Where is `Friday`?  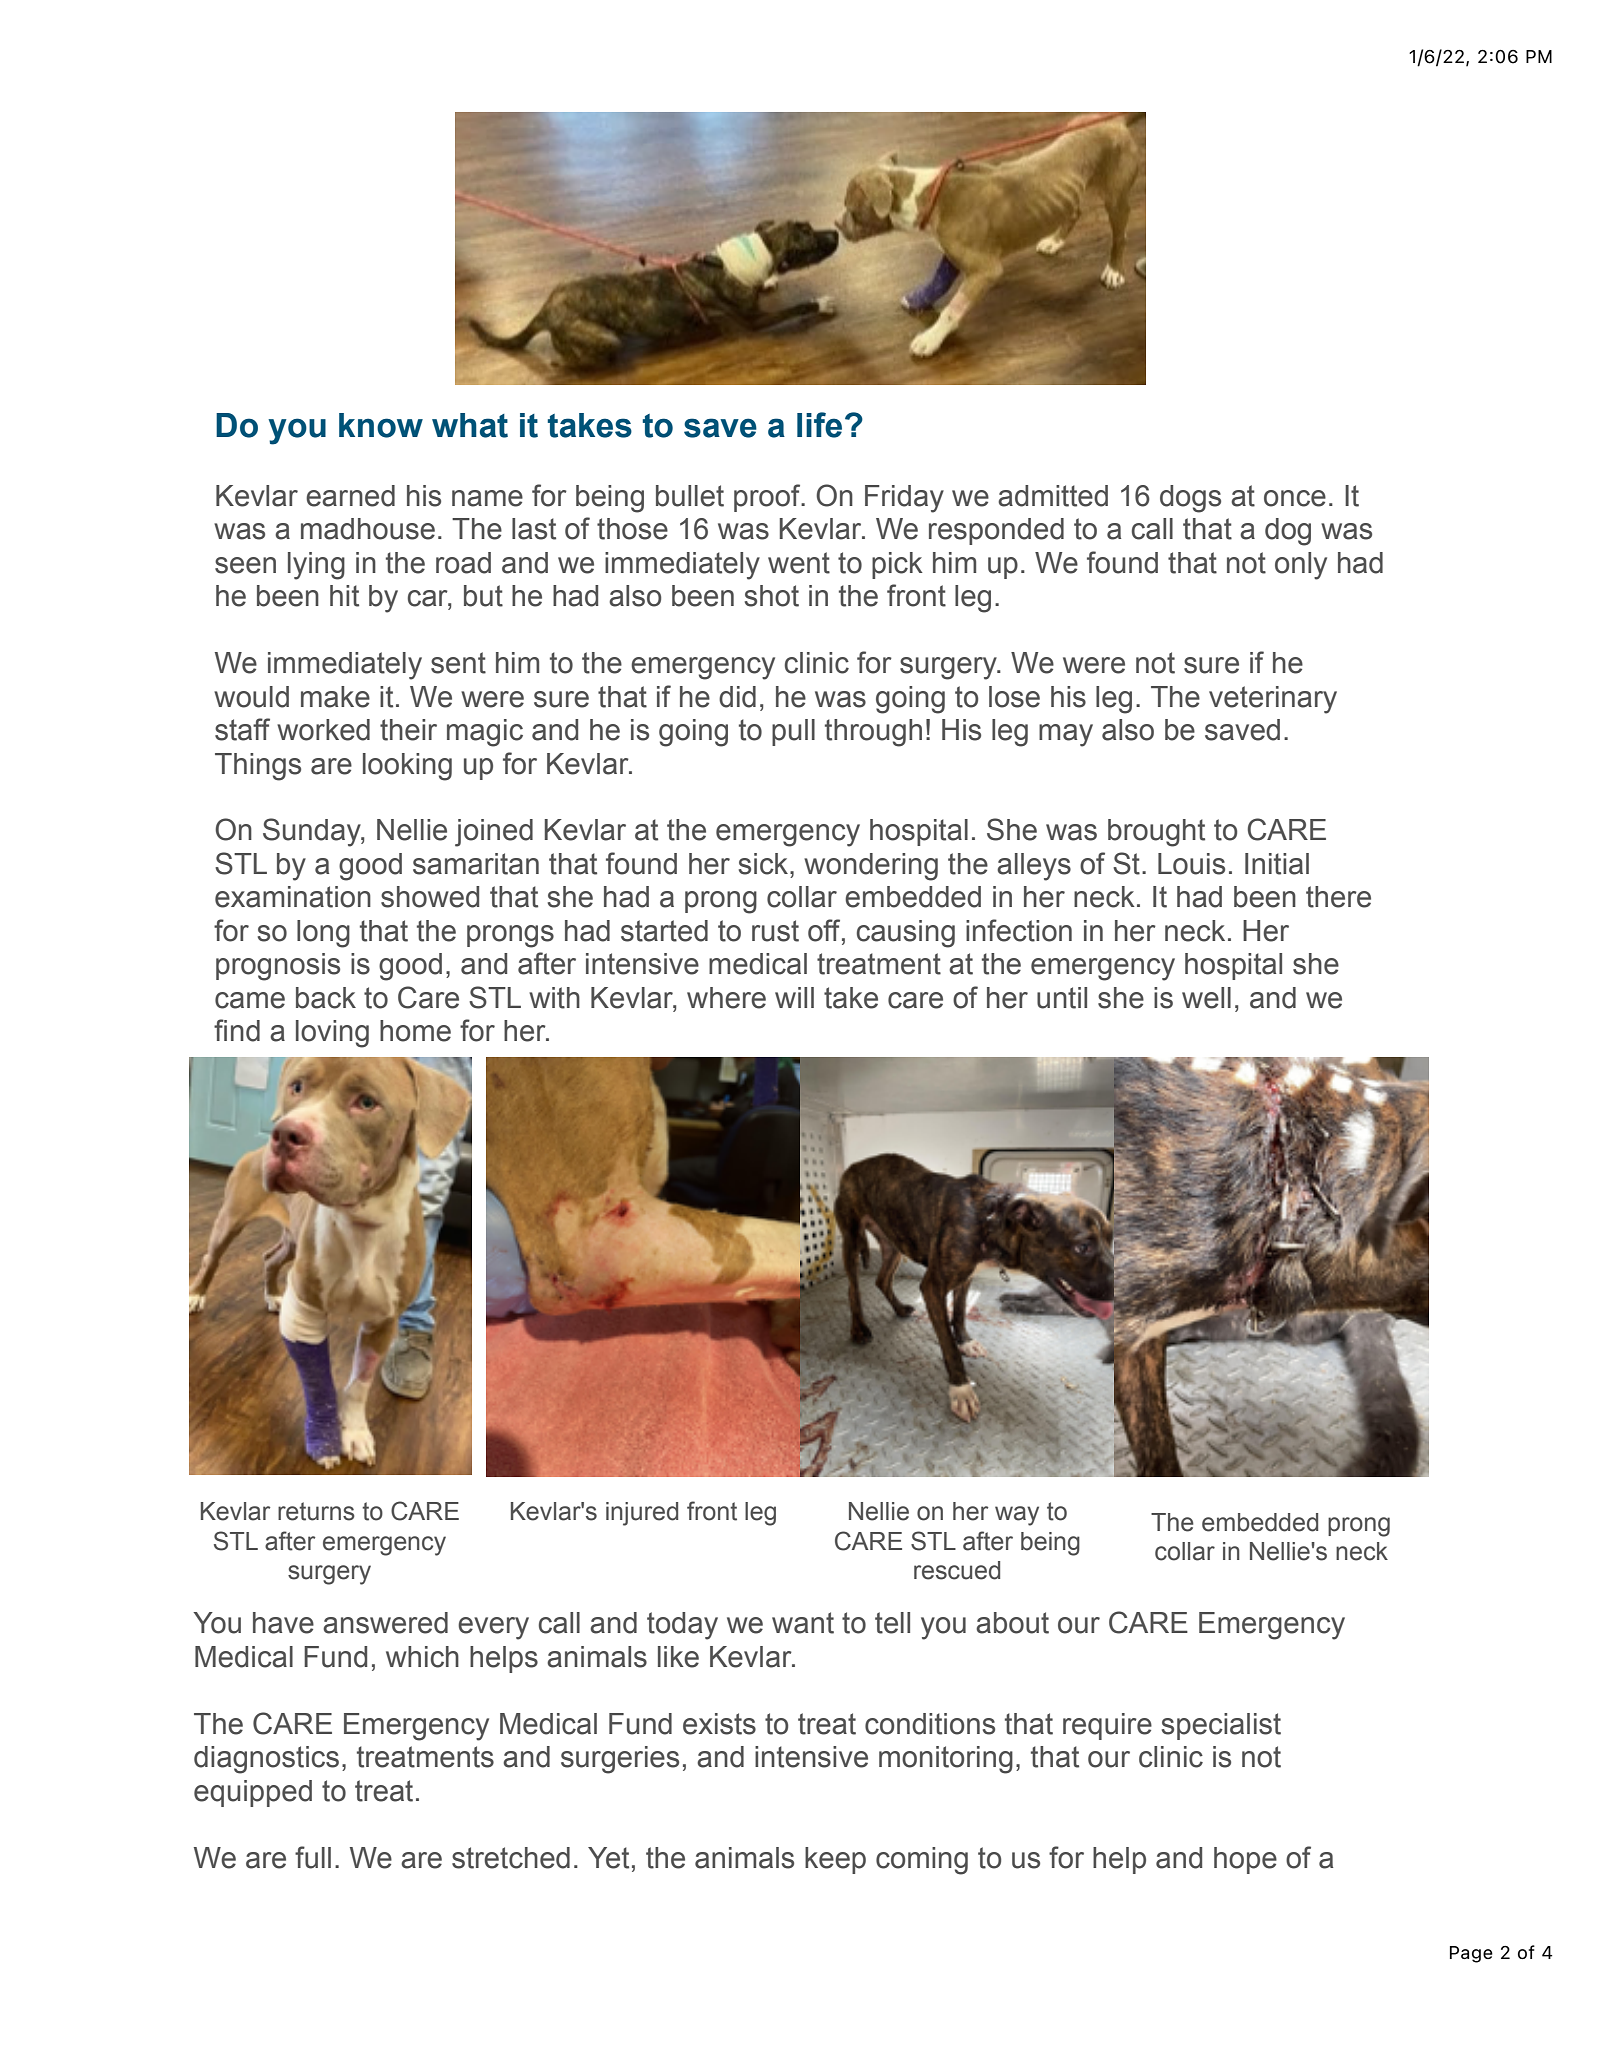
Friday is located at coordinates (904, 499).
